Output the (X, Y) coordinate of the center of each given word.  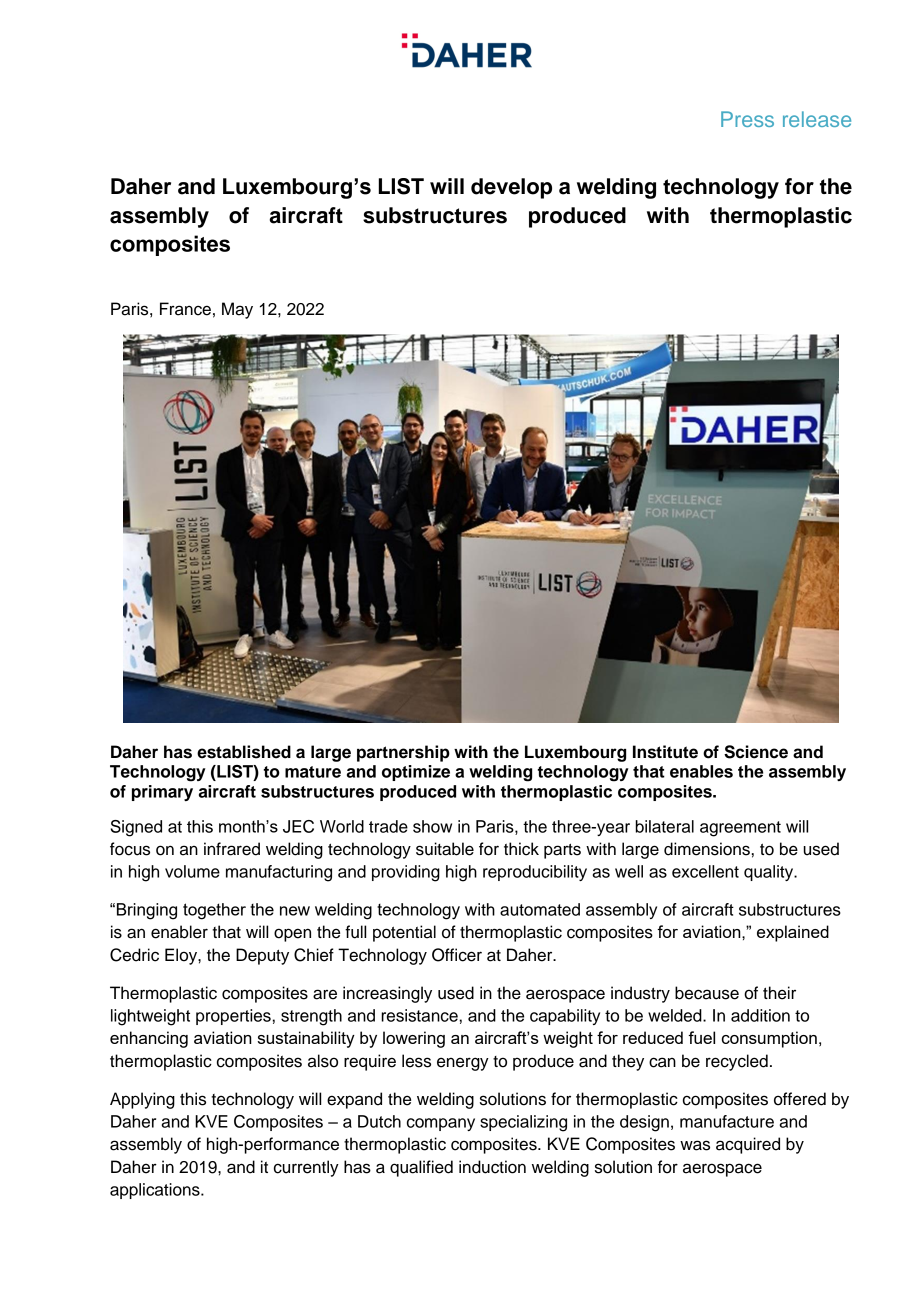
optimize (416, 773)
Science (756, 752)
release (817, 119)
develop (511, 188)
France (185, 309)
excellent (705, 871)
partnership (403, 753)
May (237, 310)
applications (156, 1191)
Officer (457, 955)
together (214, 911)
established (244, 752)
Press (747, 119)
